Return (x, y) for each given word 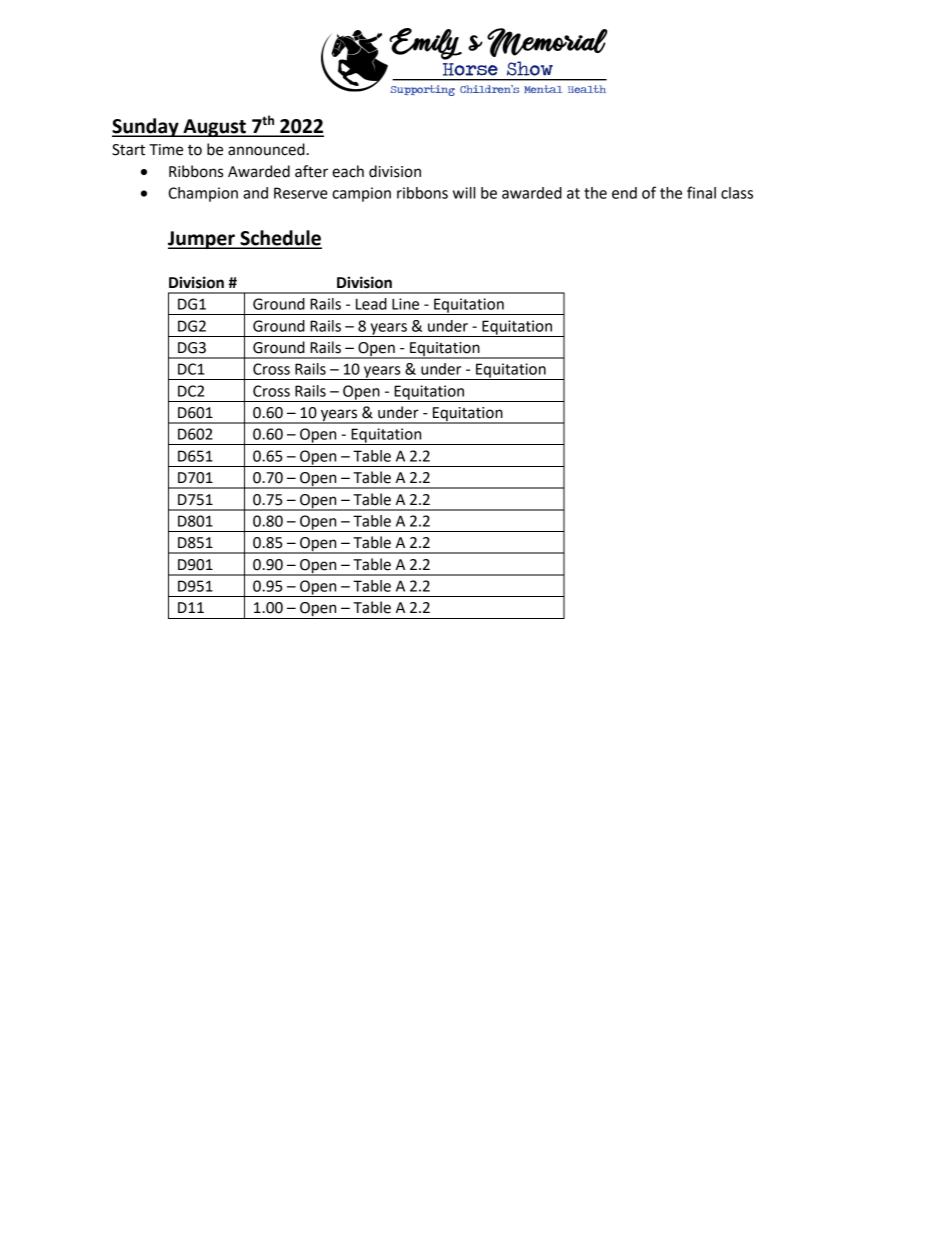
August (214, 128)
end (624, 193)
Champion (203, 194)
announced (266, 149)
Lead (371, 304)
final (701, 192)
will (464, 193)
